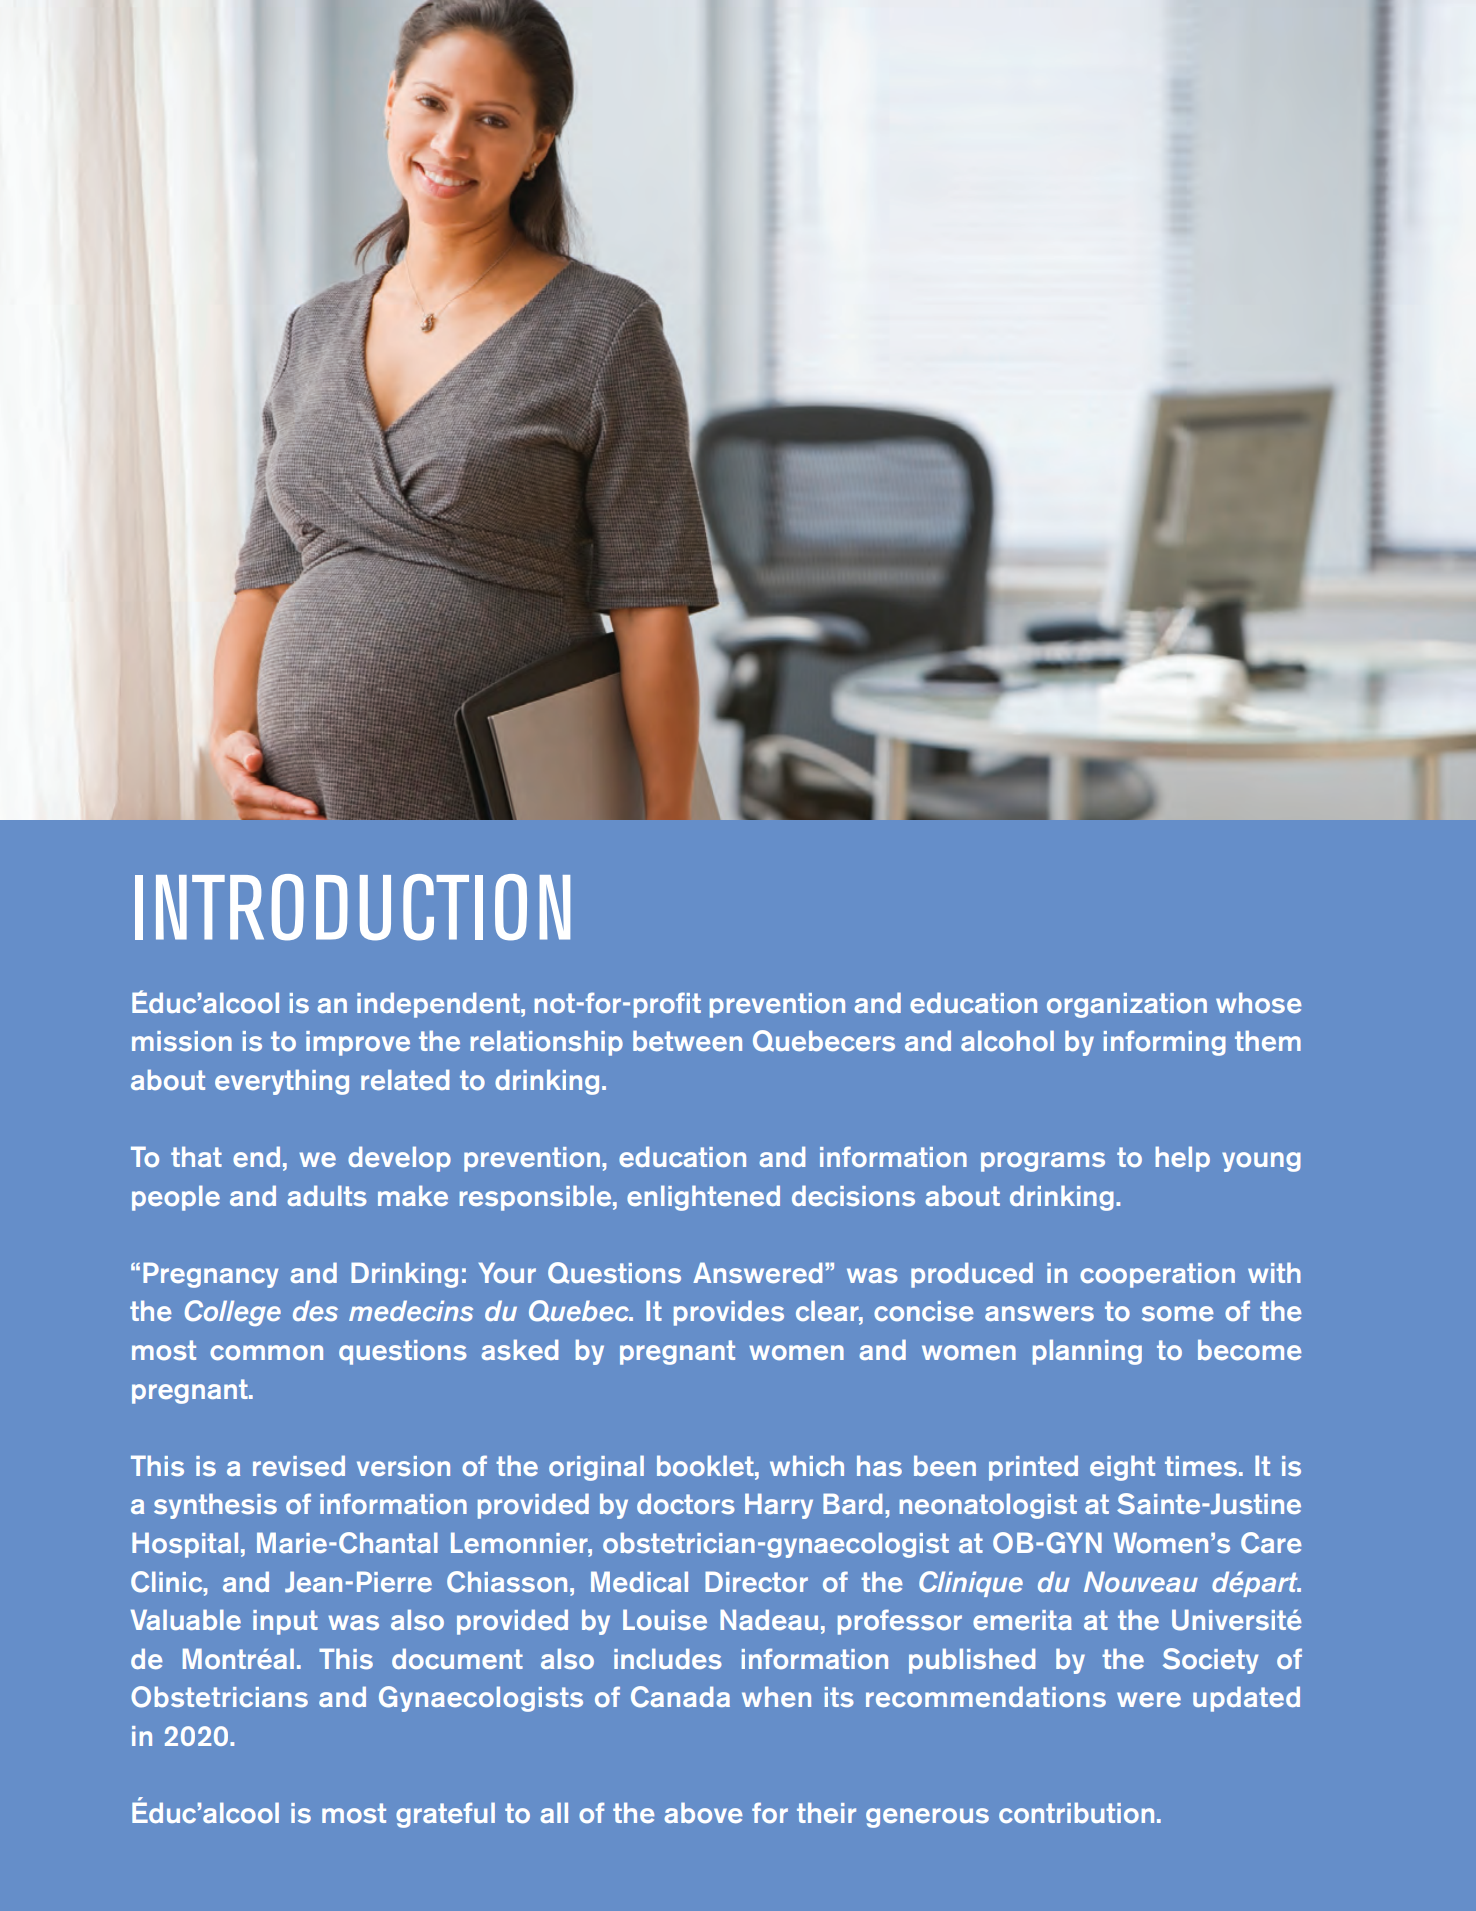  What do you see at coordinates (703, 1198) in the page?
I see `enlightened` at bounding box center [703, 1198].
